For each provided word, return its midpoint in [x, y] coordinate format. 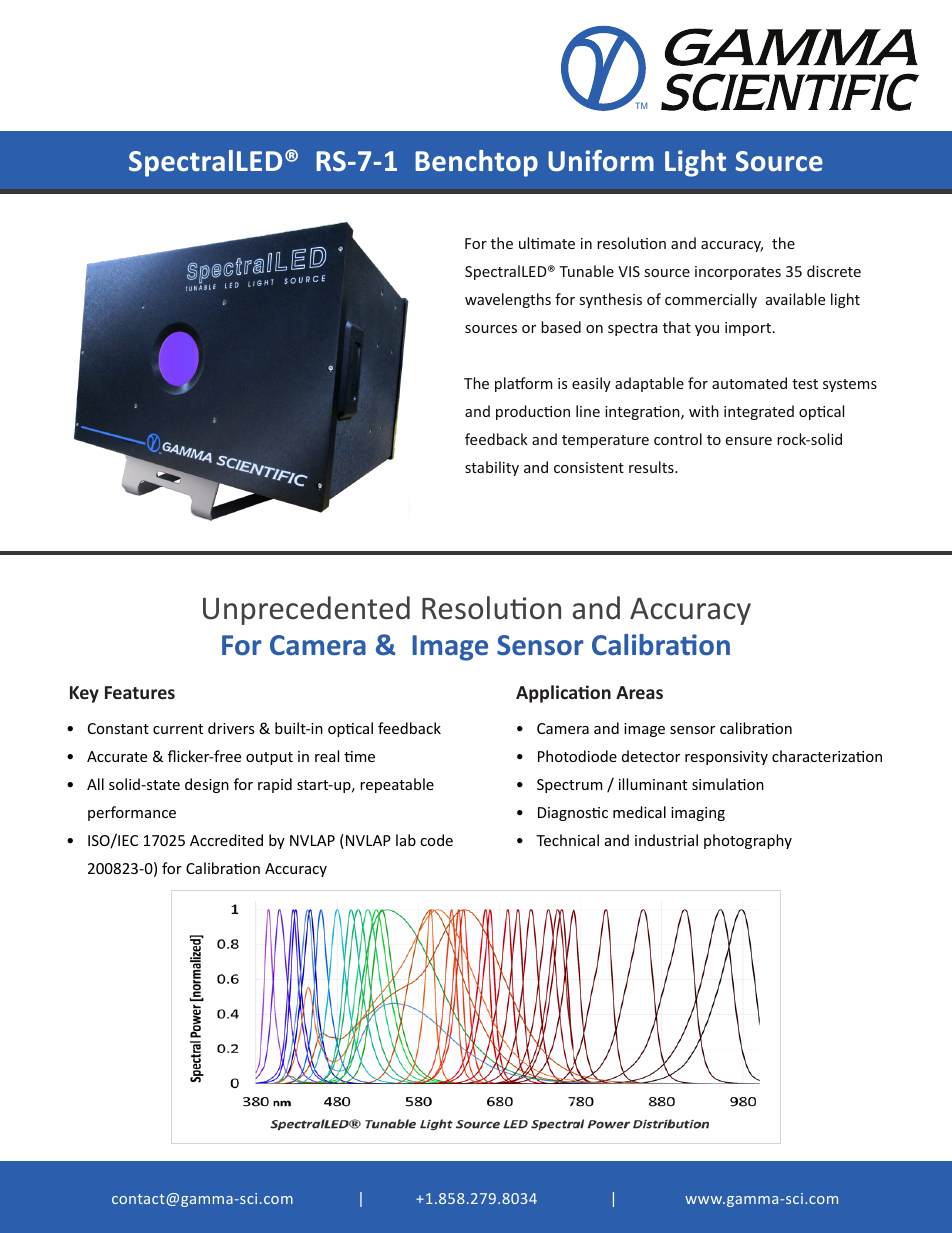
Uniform [601, 161]
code [436, 840]
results [652, 467]
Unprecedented [306, 610]
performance [132, 813]
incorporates [738, 273]
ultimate [547, 243]
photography [748, 841]
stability [492, 468]
